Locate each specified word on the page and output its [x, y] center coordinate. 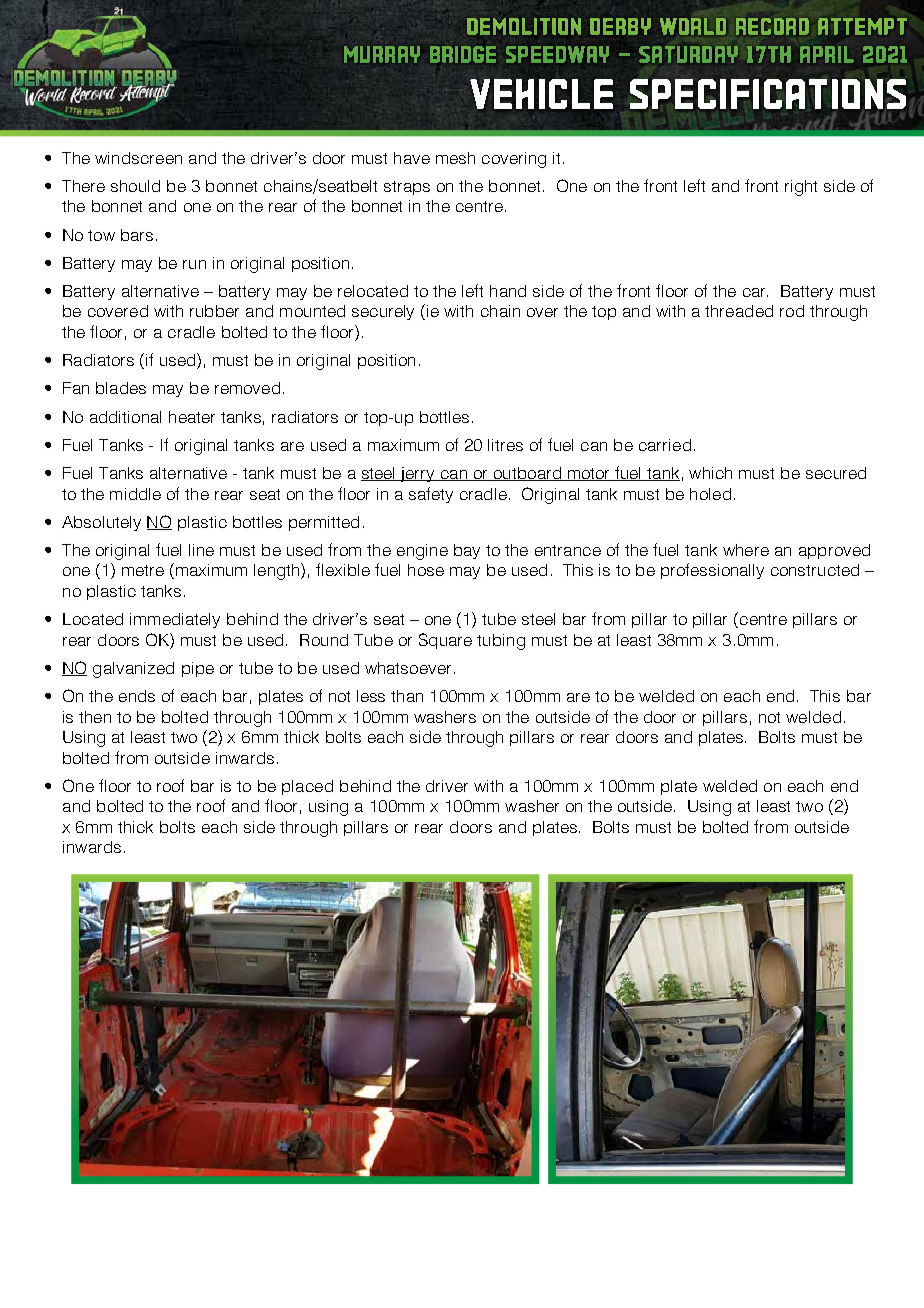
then [95, 717]
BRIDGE [463, 54]
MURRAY [382, 54]
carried [665, 445]
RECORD [772, 26]
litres [505, 445]
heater [192, 417]
